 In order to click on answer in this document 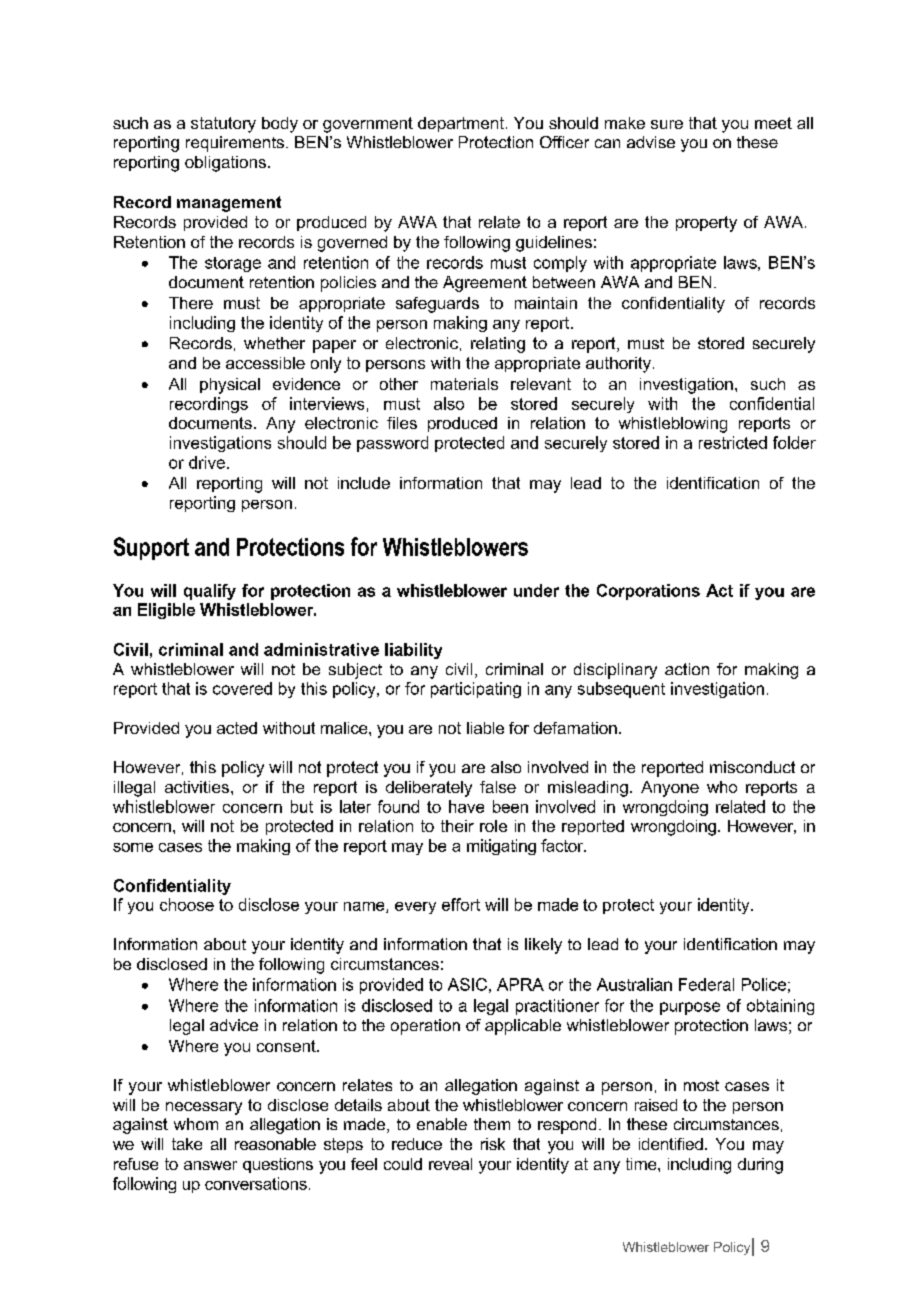, I will do `click(210, 1165)`.
